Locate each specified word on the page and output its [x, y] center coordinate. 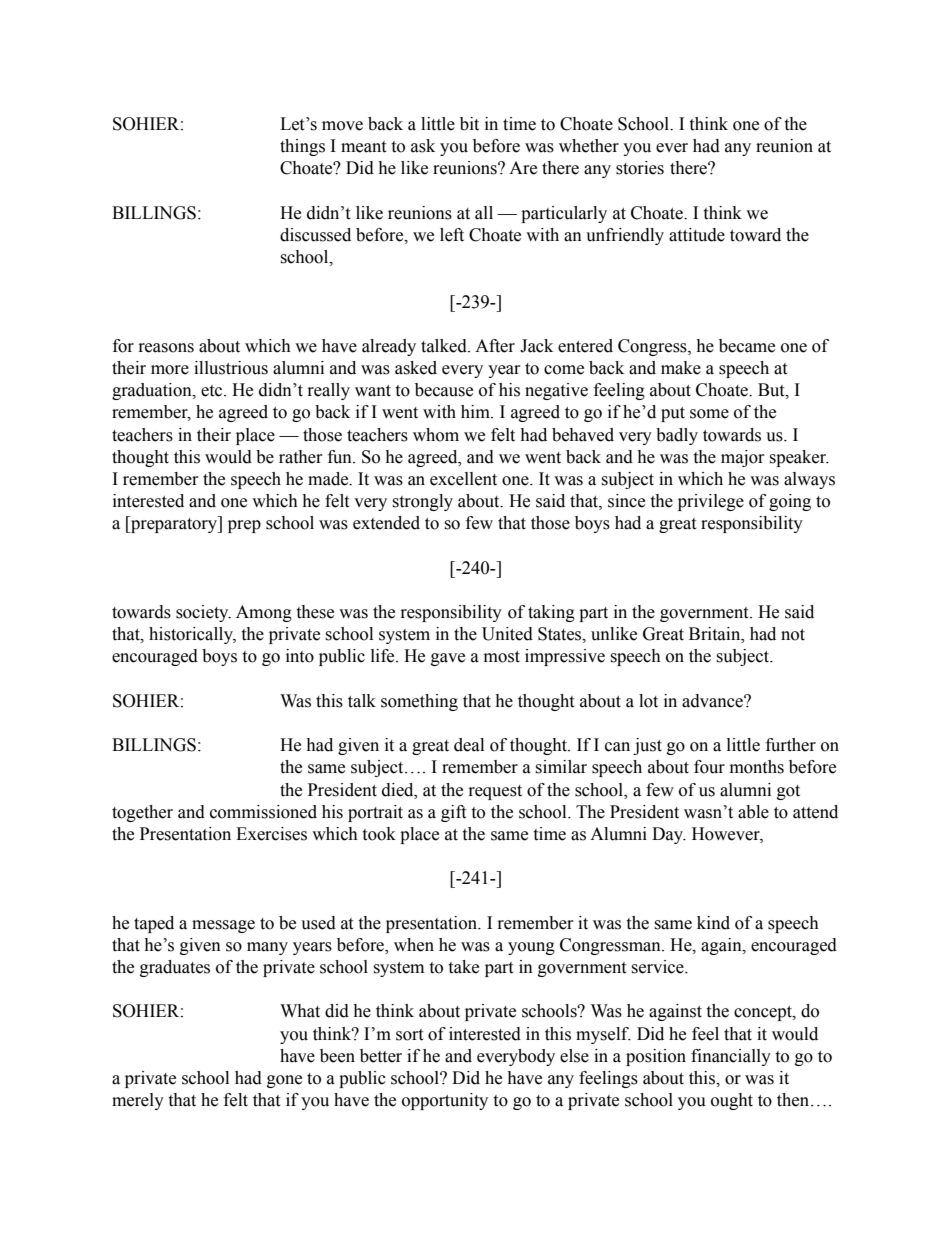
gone [284, 1081]
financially [731, 1057]
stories [640, 168]
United [507, 634]
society [203, 613]
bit [469, 124]
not [793, 635]
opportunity [445, 1101]
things [302, 147]
